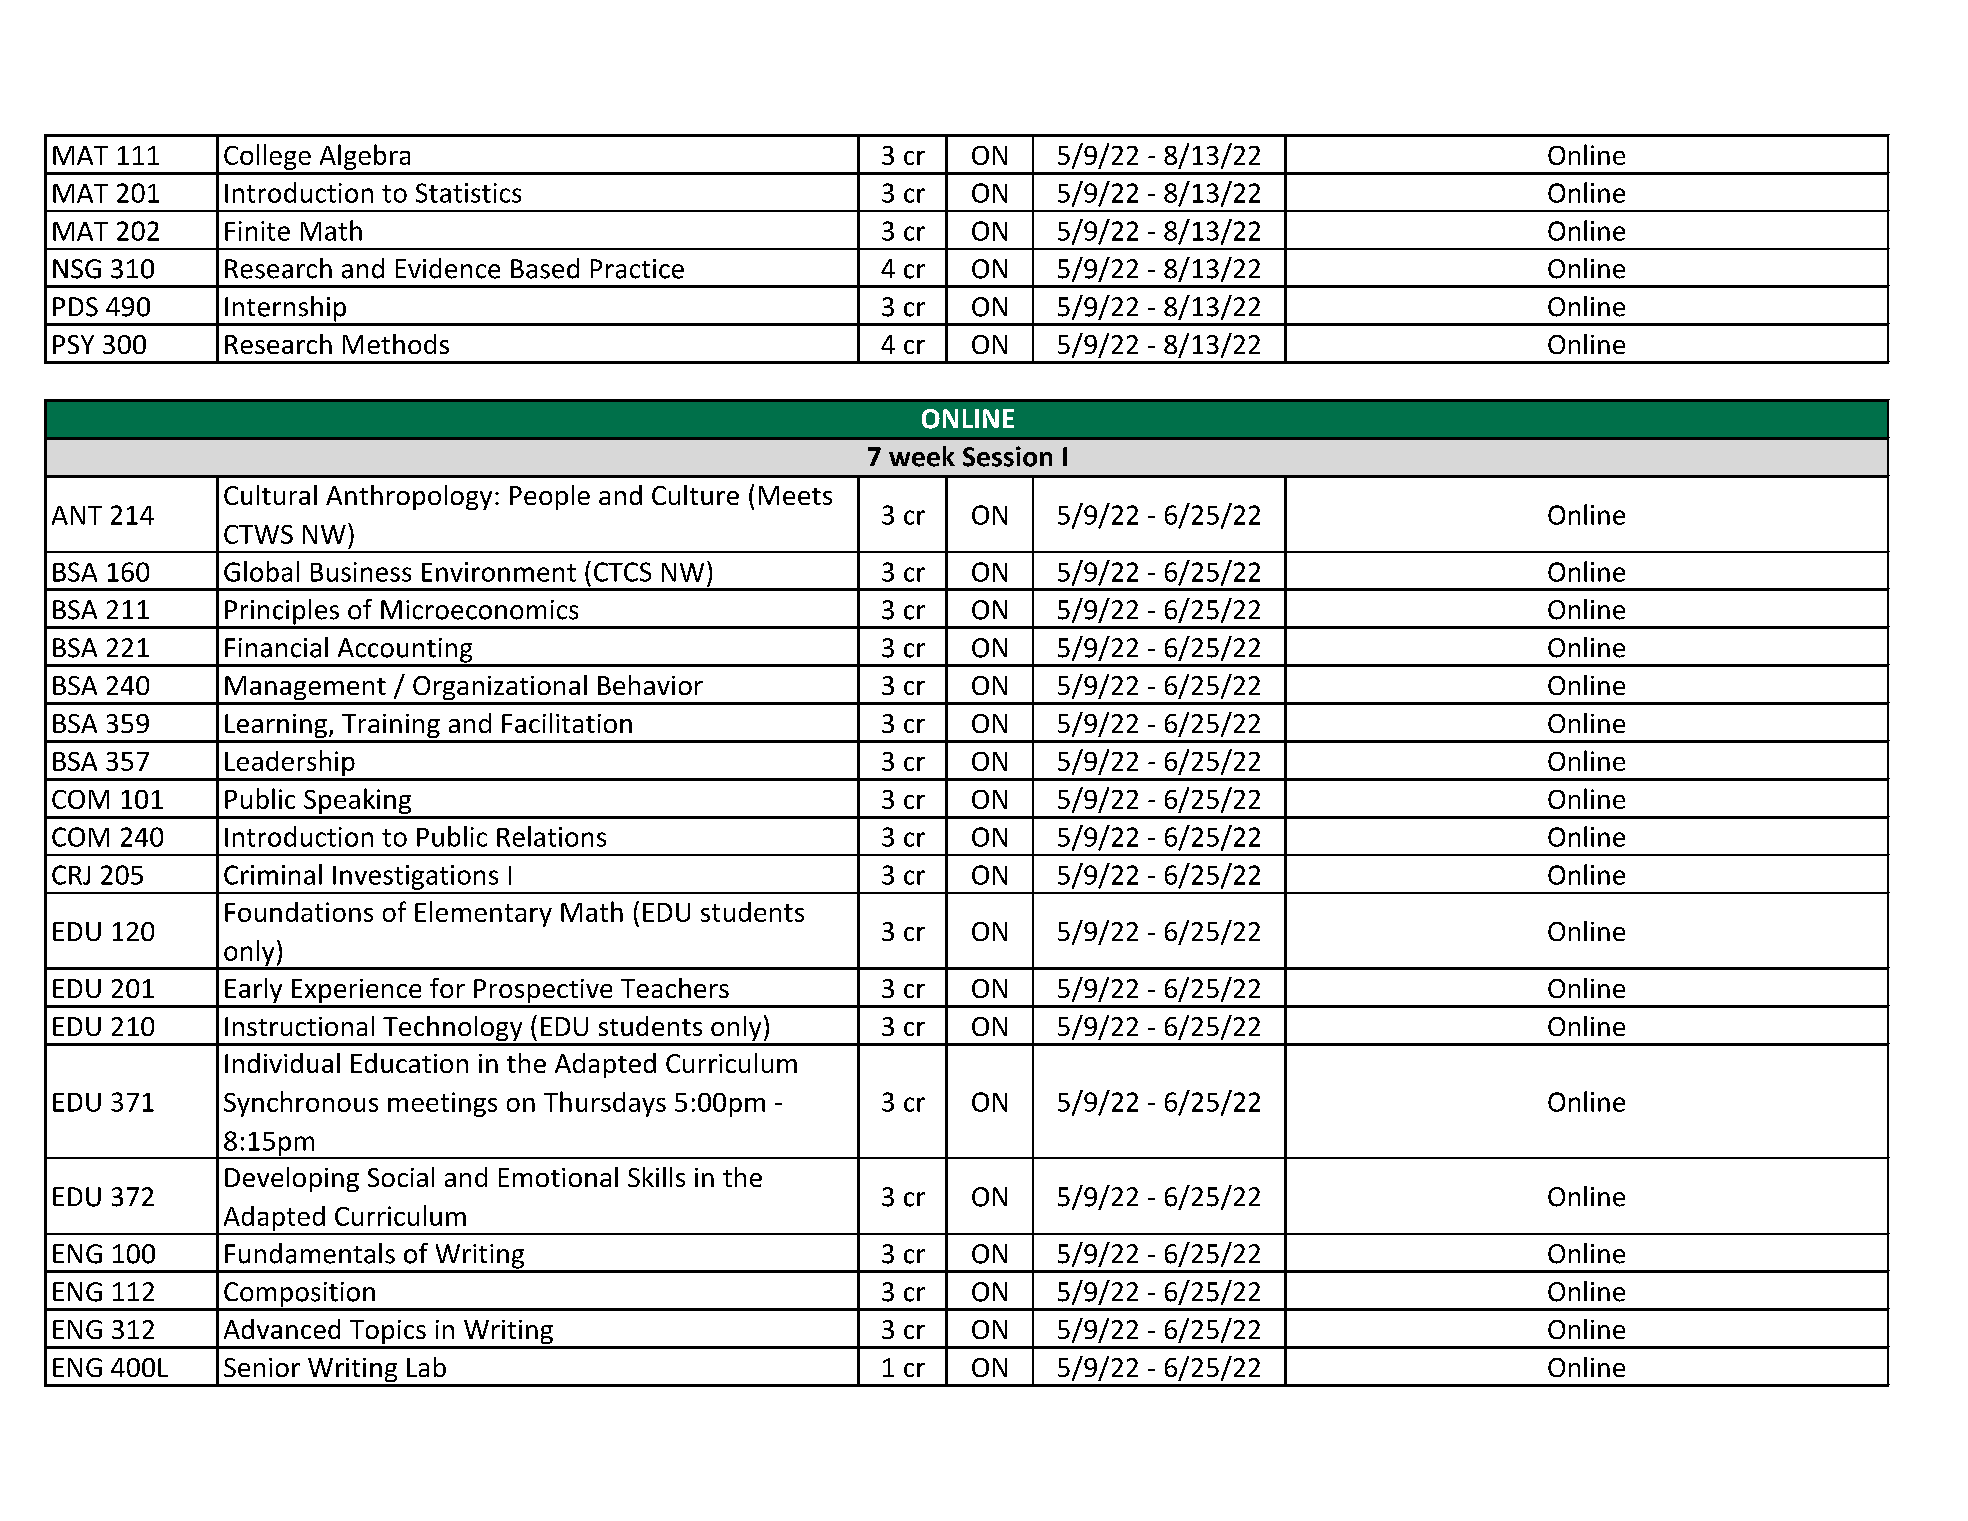 Image resolution: width=1968 pixels, height=1521 pixels. What do you see at coordinates (545, 268) in the image?
I see `Based` at bounding box center [545, 268].
